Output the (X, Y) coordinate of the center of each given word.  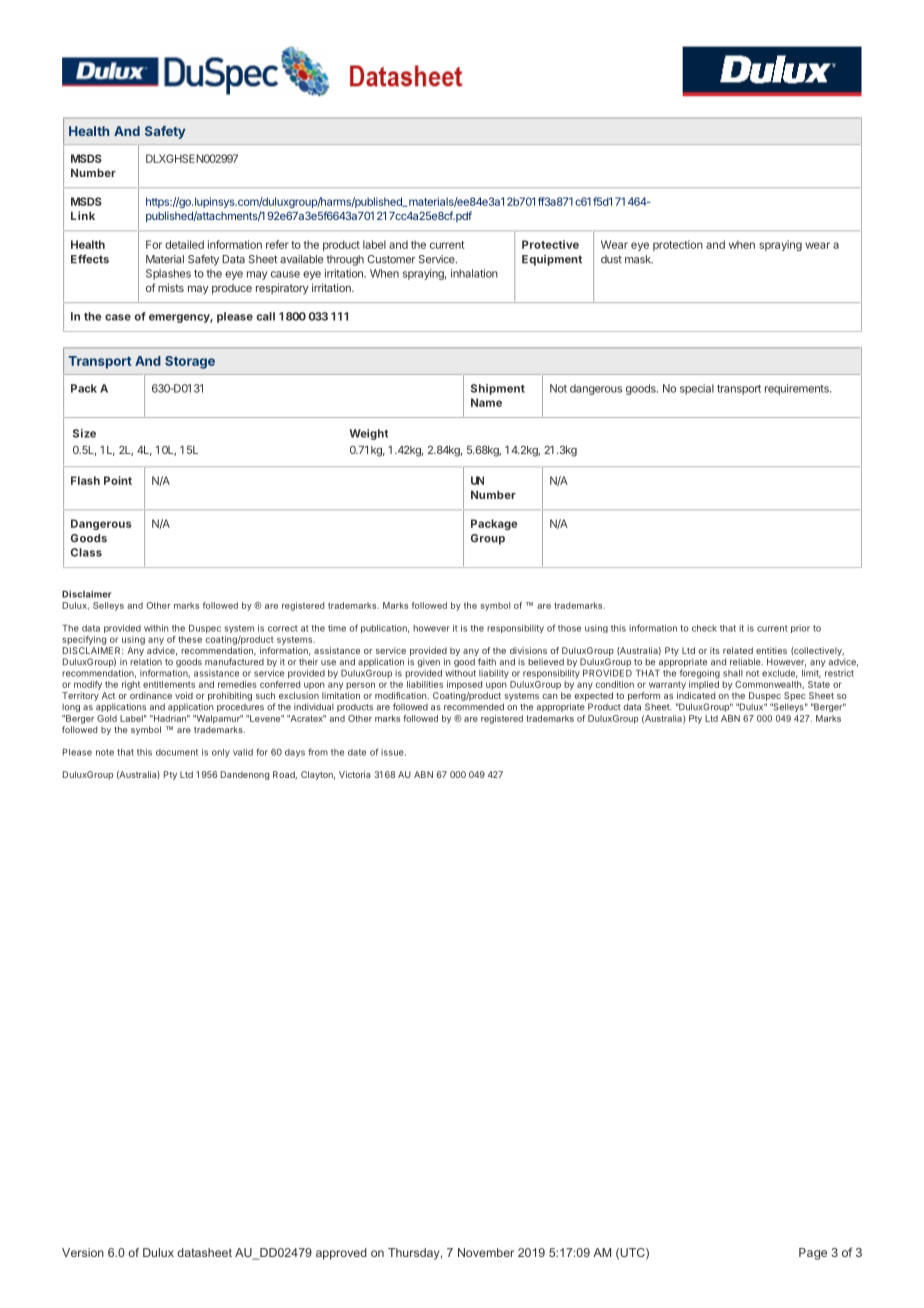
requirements (798, 389)
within (156, 628)
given (428, 662)
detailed (184, 244)
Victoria (354, 774)
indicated (696, 695)
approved (341, 1254)
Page (813, 1254)
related (738, 650)
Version (83, 1252)
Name (486, 402)
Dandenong (245, 775)
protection (678, 245)
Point (118, 480)
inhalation (474, 273)
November (486, 1252)
